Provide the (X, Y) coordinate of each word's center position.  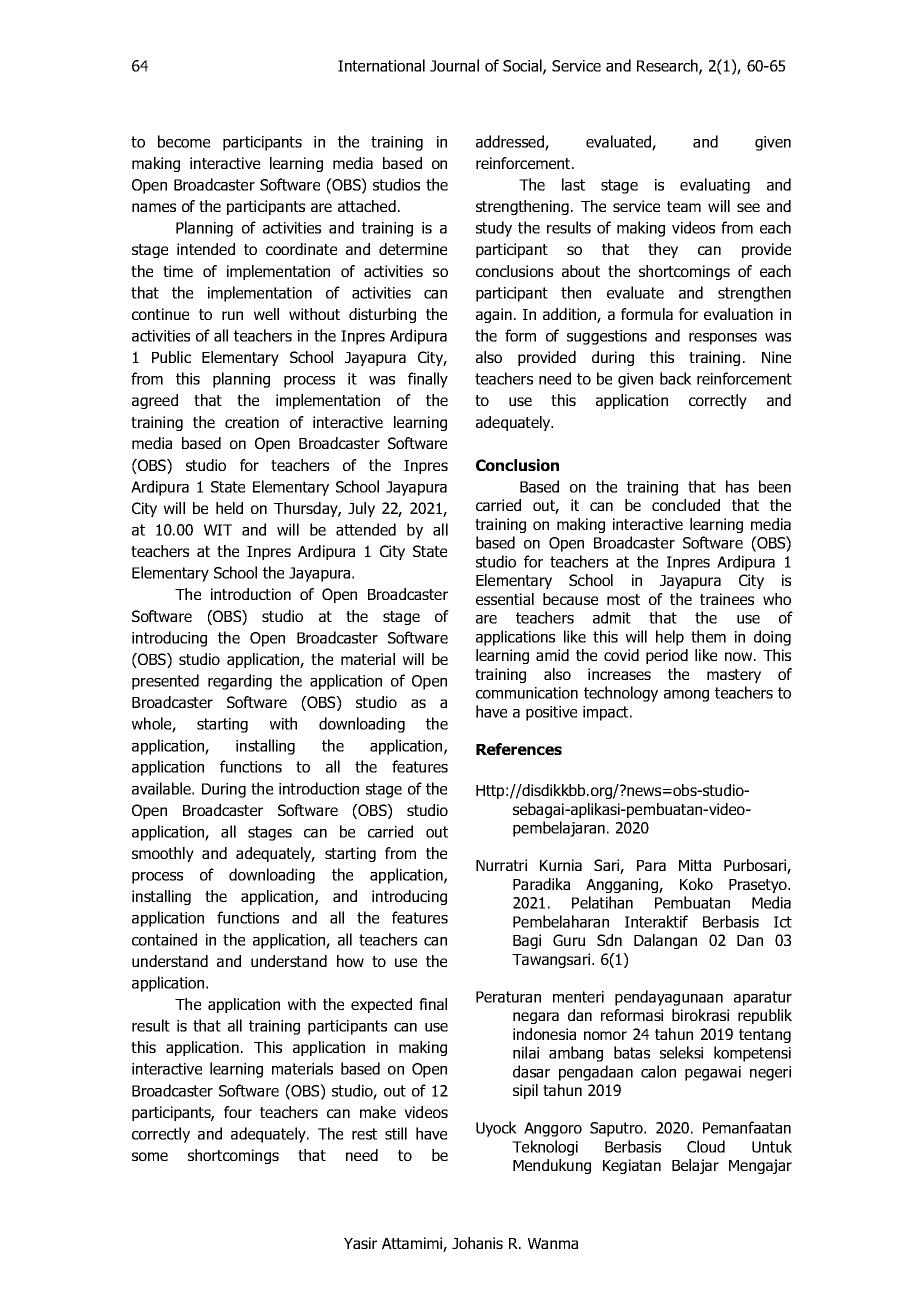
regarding (240, 682)
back (676, 378)
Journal (454, 65)
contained (164, 939)
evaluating (715, 186)
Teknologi (545, 1148)
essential (505, 599)
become (184, 141)
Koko (696, 884)
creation (252, 422)
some (150, 1156)
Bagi (527, 941)
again (494, 315)
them (708, 636)
